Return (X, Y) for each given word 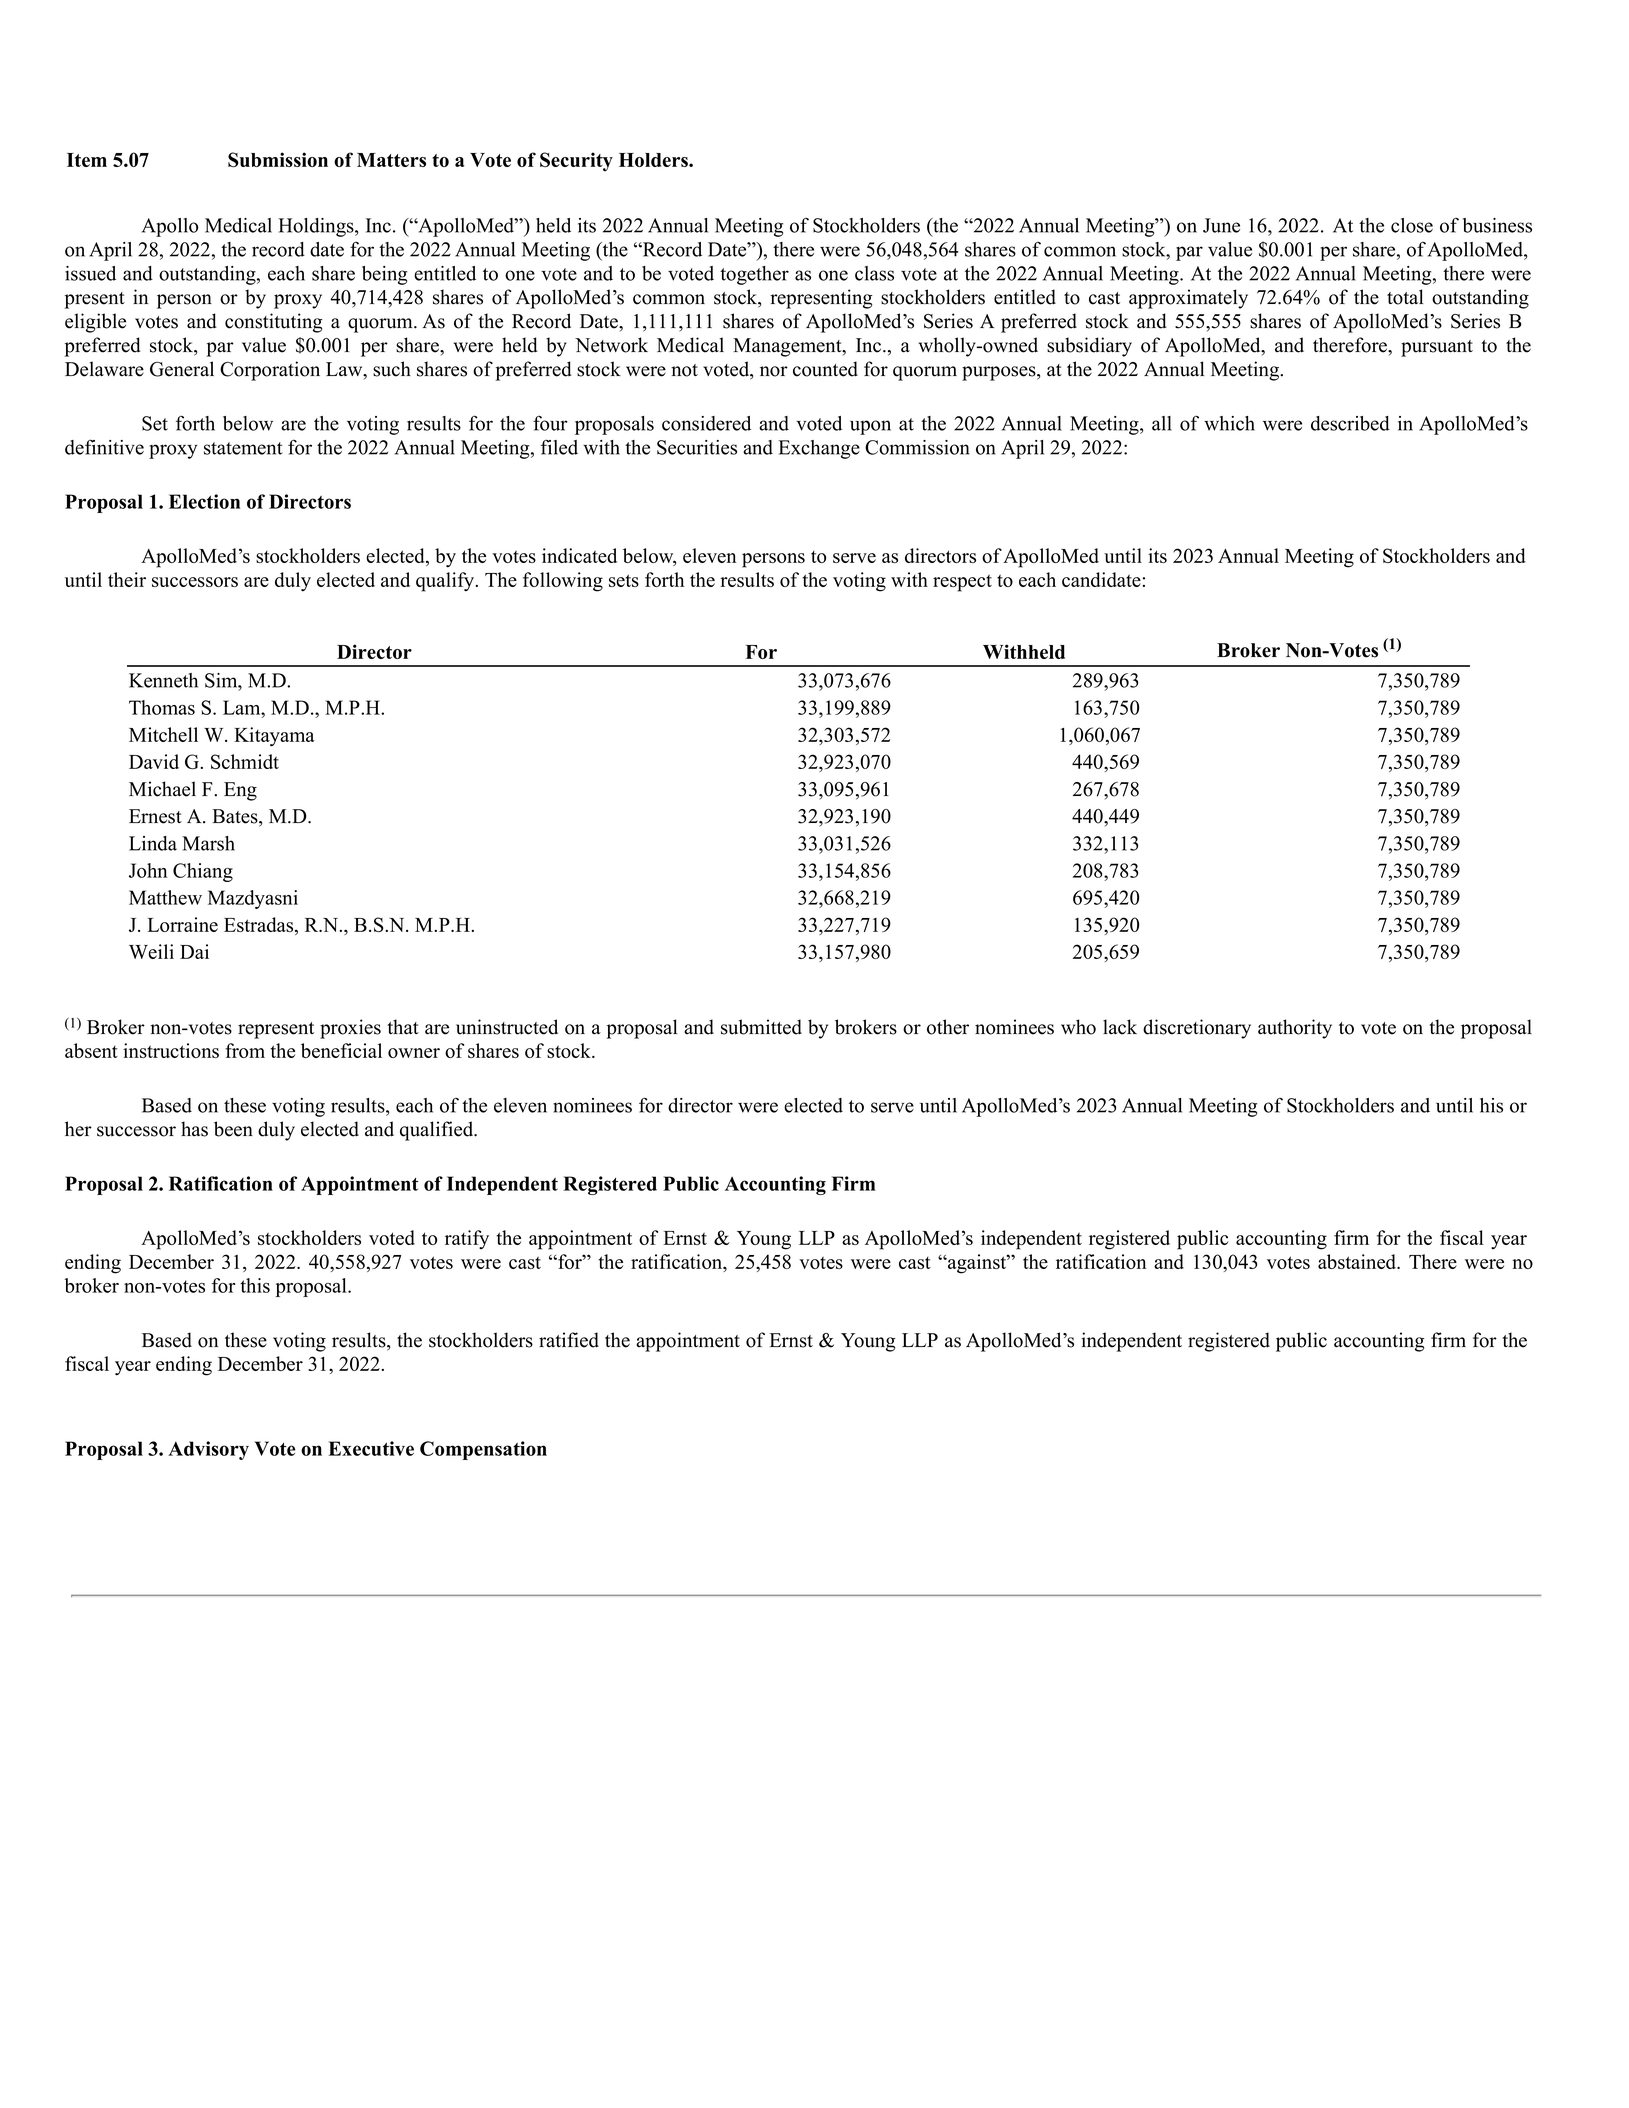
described (1350, 423)
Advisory (208, 1450)
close (1412, 225)
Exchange (819, 449)
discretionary (1197, 1029)
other (948, 1027)
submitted (761, 1027)
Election (204, 501)
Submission (278, 159)
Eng (240, 791)
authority (1295, 1029)
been (233, 1129)
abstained (1358, 1261)
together (754, 275)
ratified (569, 1340)
